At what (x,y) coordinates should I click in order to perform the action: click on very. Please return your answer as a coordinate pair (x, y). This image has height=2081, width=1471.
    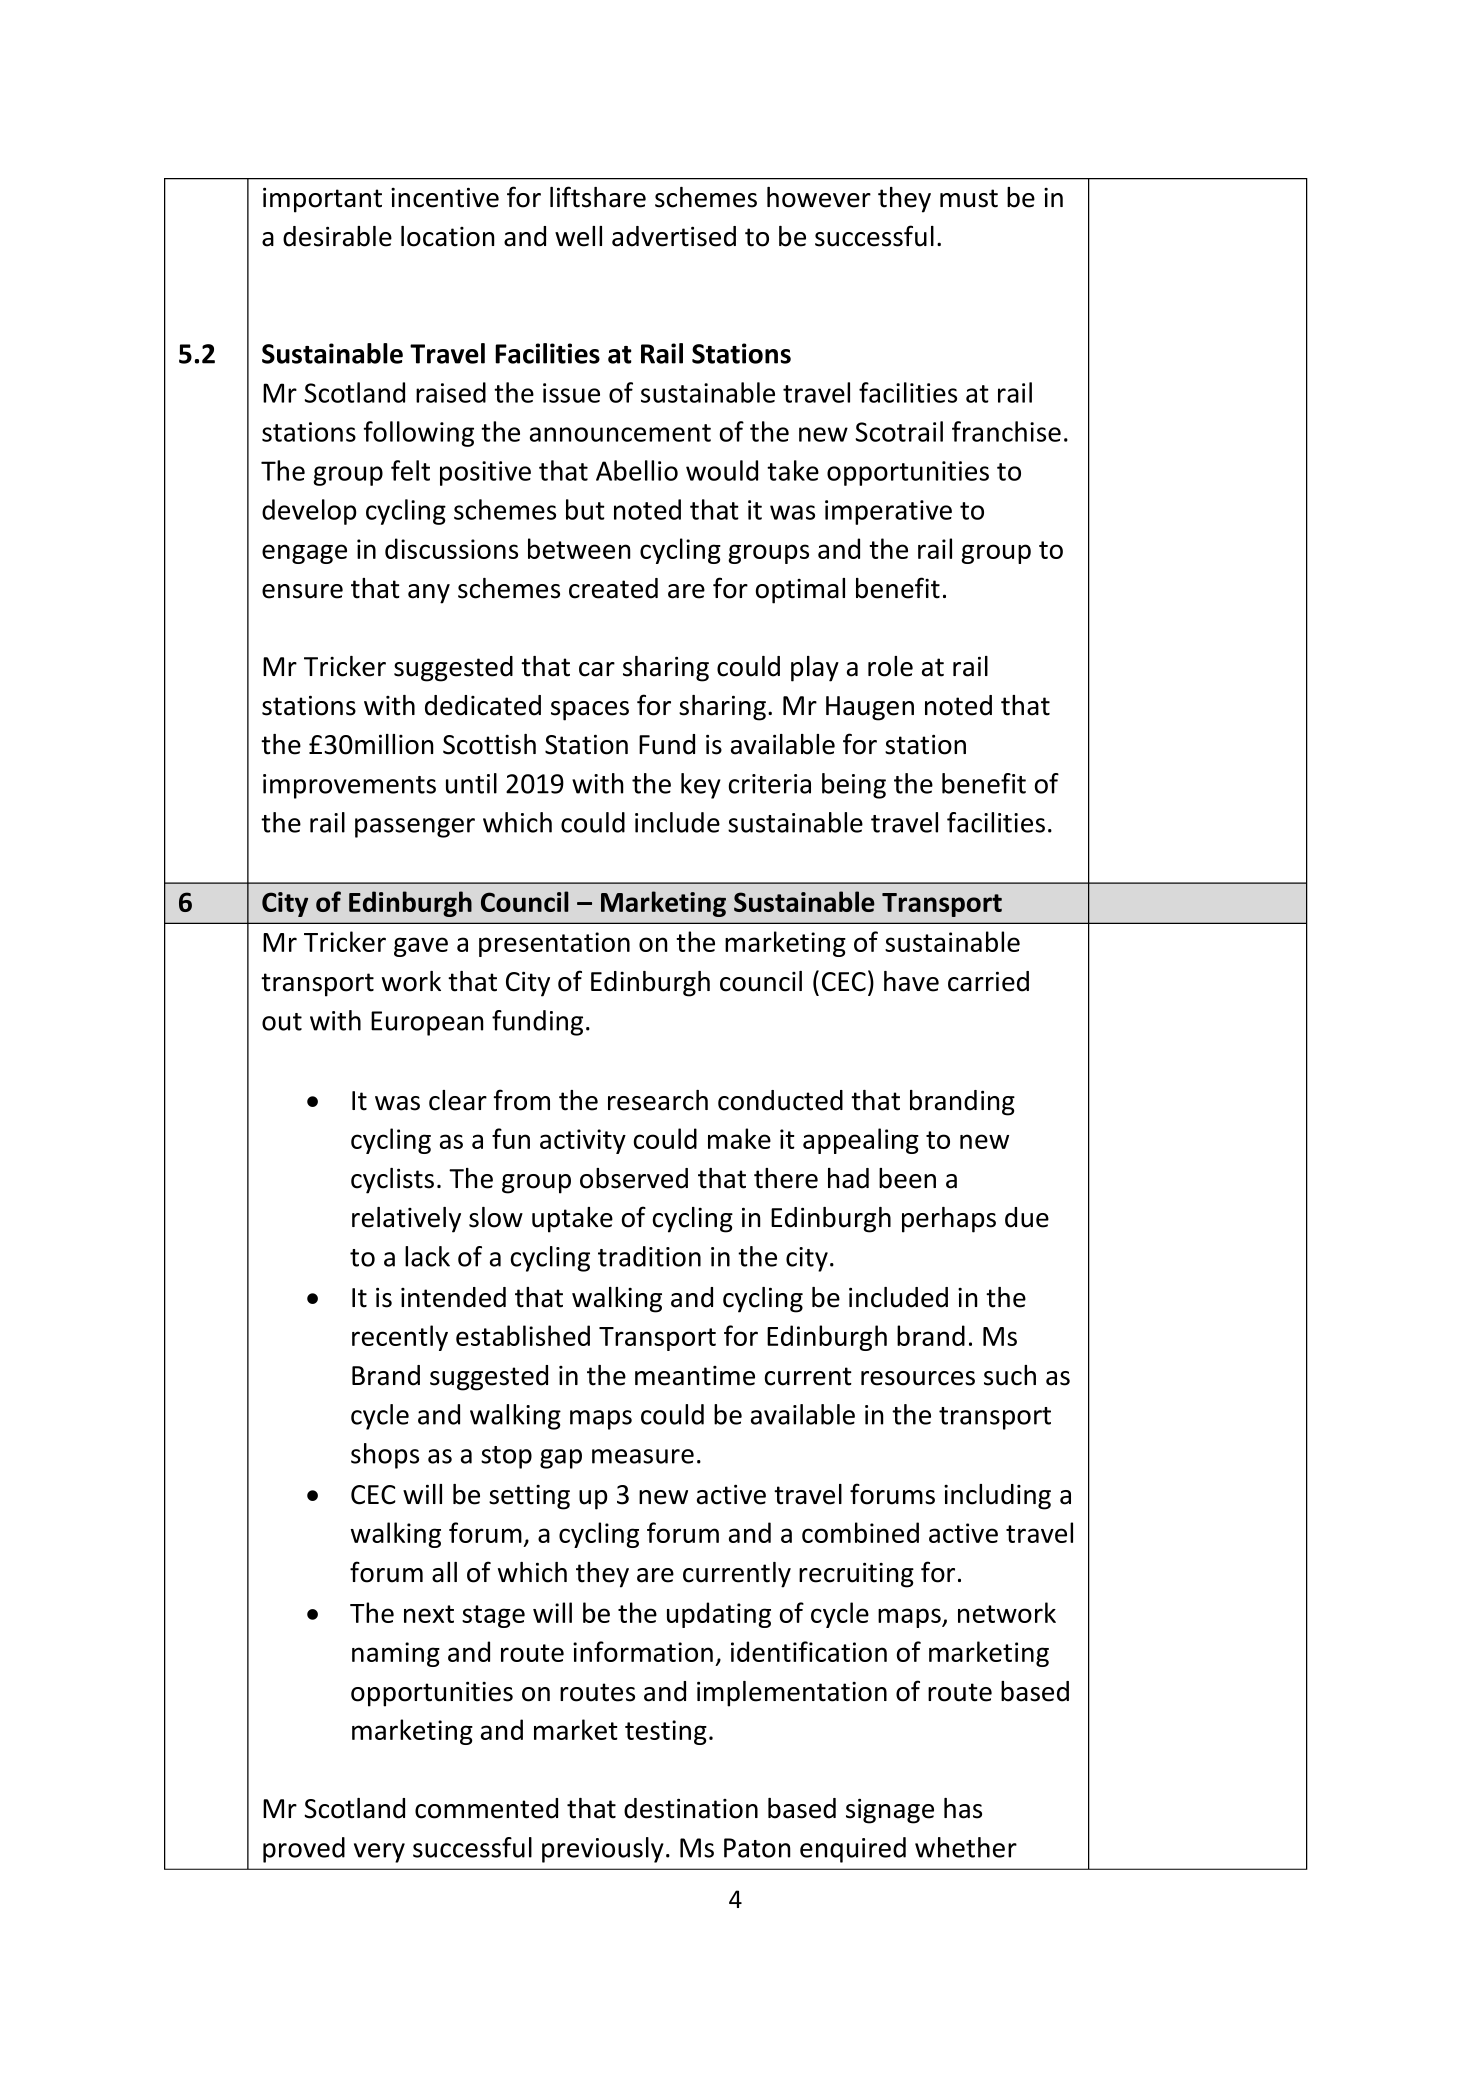
    Looking at the image, I should click on (379, 1853).
